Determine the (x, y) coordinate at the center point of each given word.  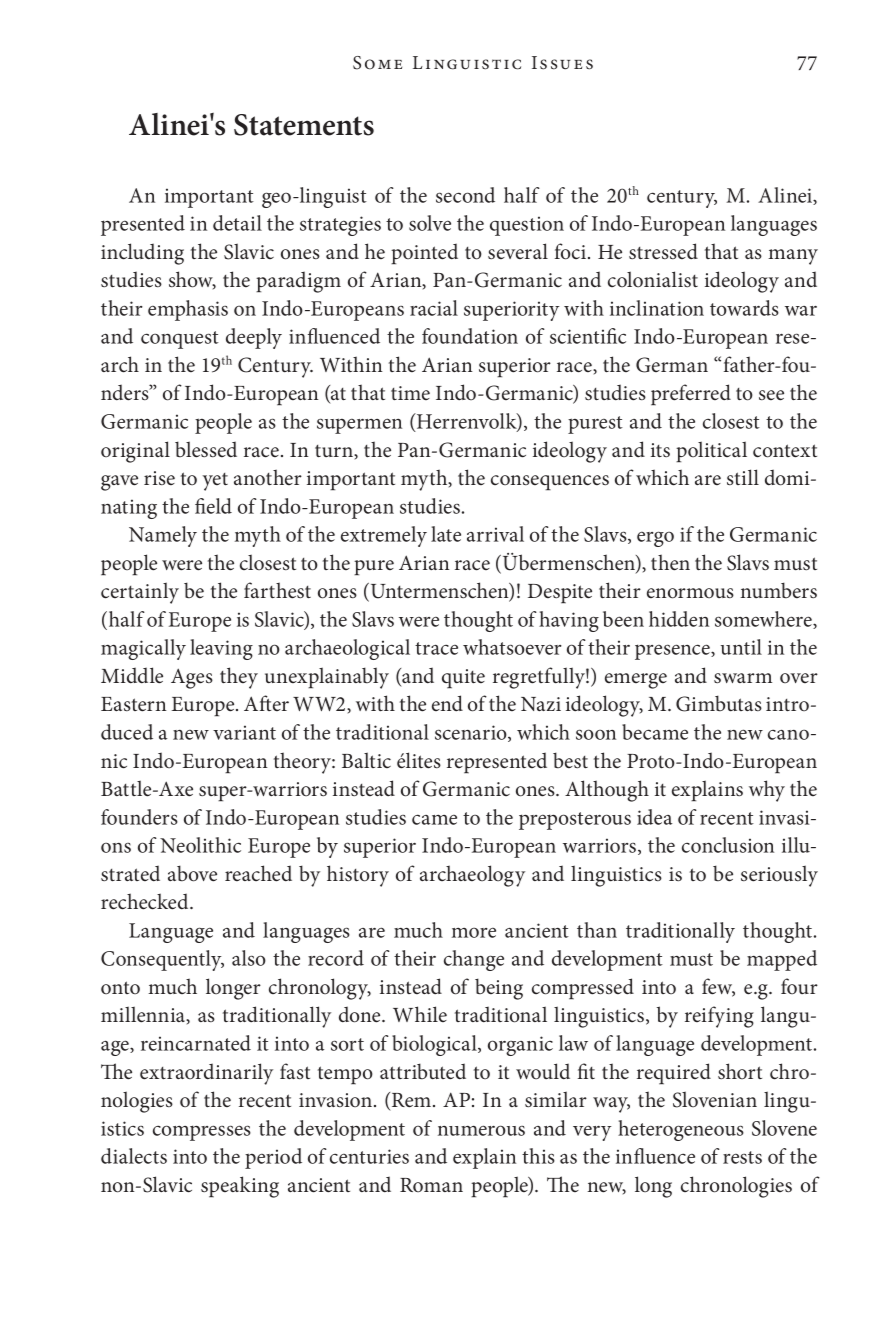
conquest (180, 340)
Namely (163, 536)
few (718, 987)
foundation (470, 336)
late (446, 534)
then (670, 562)
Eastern (134, 704)
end (447, 703)
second (465, 195)
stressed (663, 251)
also (249, 958)
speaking (240, 1187)
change (474, 960)
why (767, 791)
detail (237, 223)
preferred (691, 395)
